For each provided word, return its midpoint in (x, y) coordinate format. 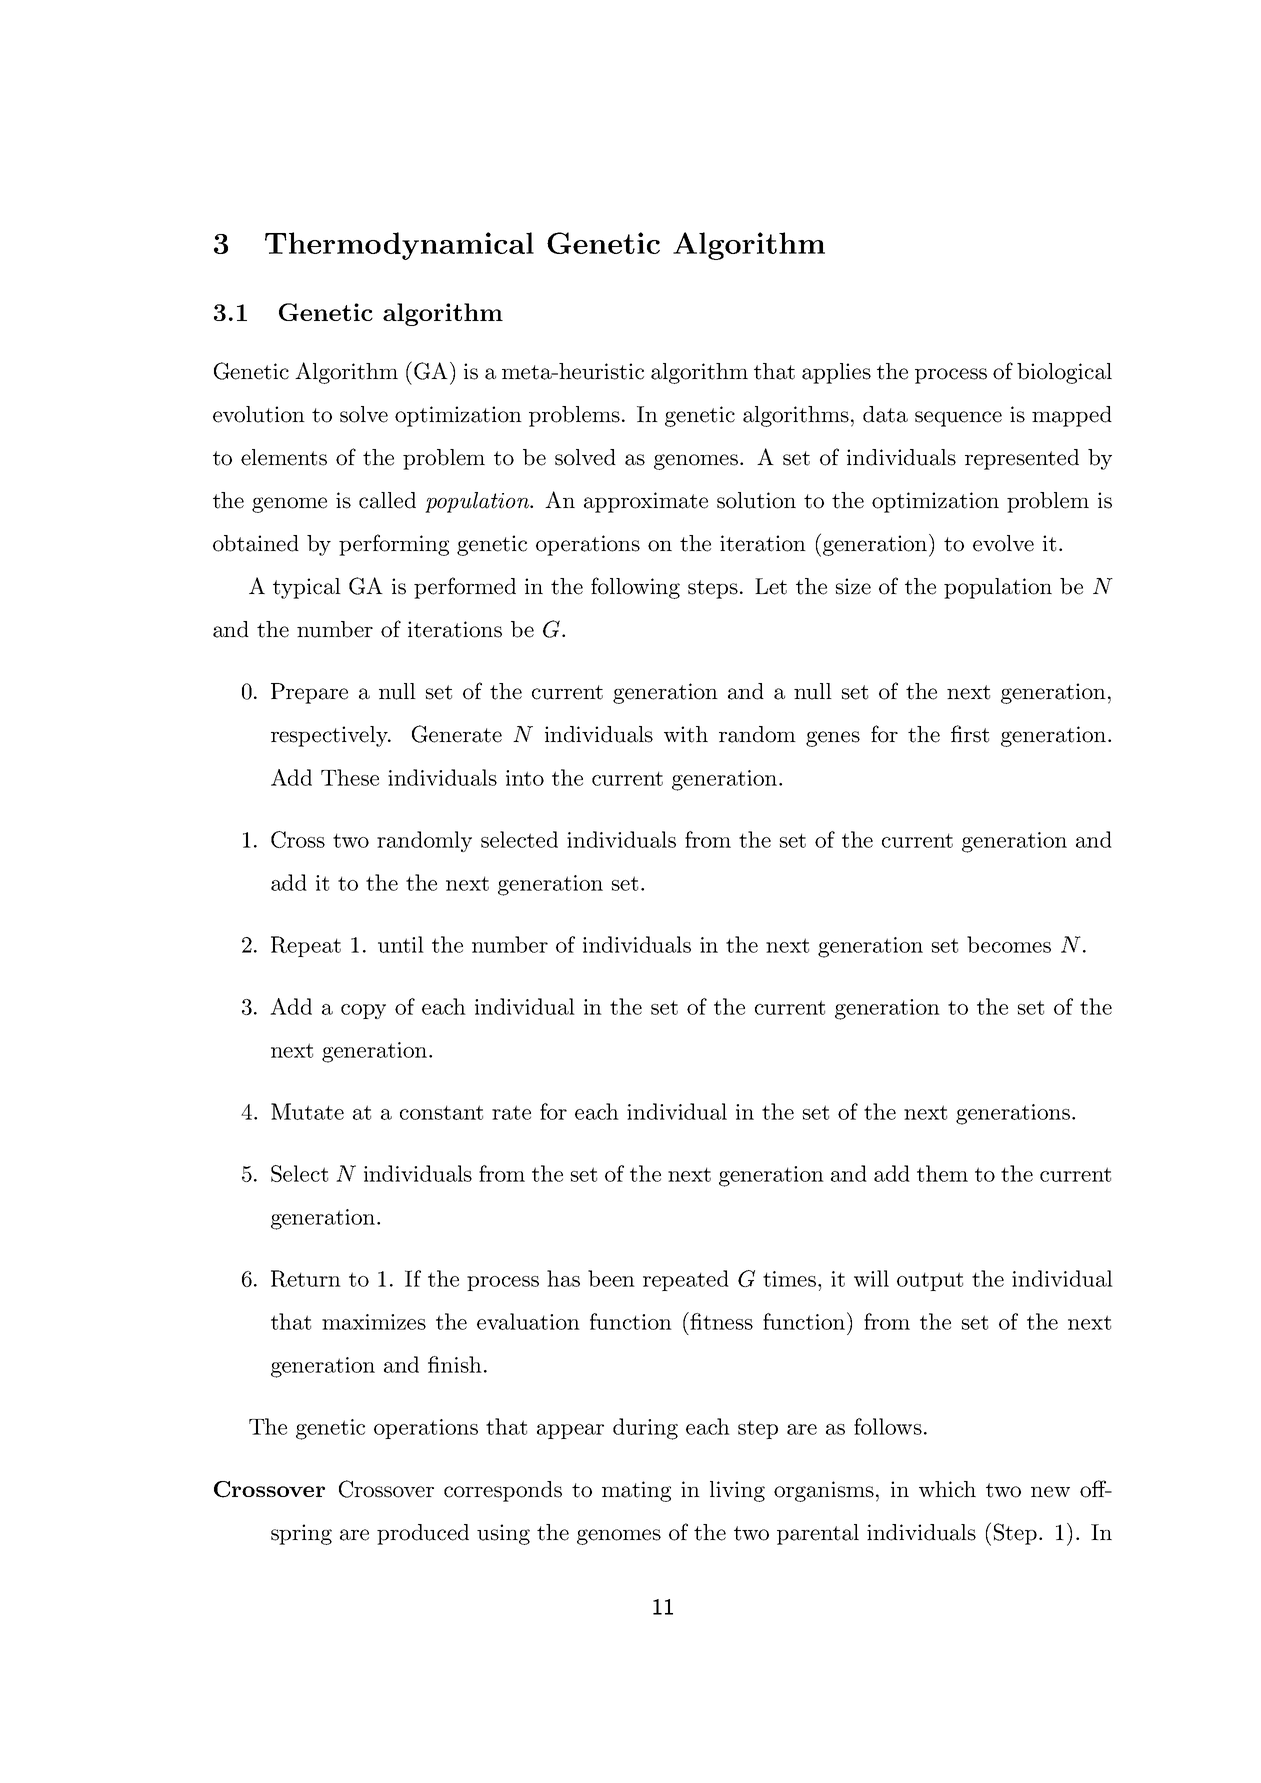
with (686, 734)
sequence (958, 419)
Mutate (307, 1111)
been (611, 1278)
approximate (646, 502)
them (942, 1173)
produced (423, 1534)
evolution (259, 414)
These (350, 777)
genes (833, 739)
